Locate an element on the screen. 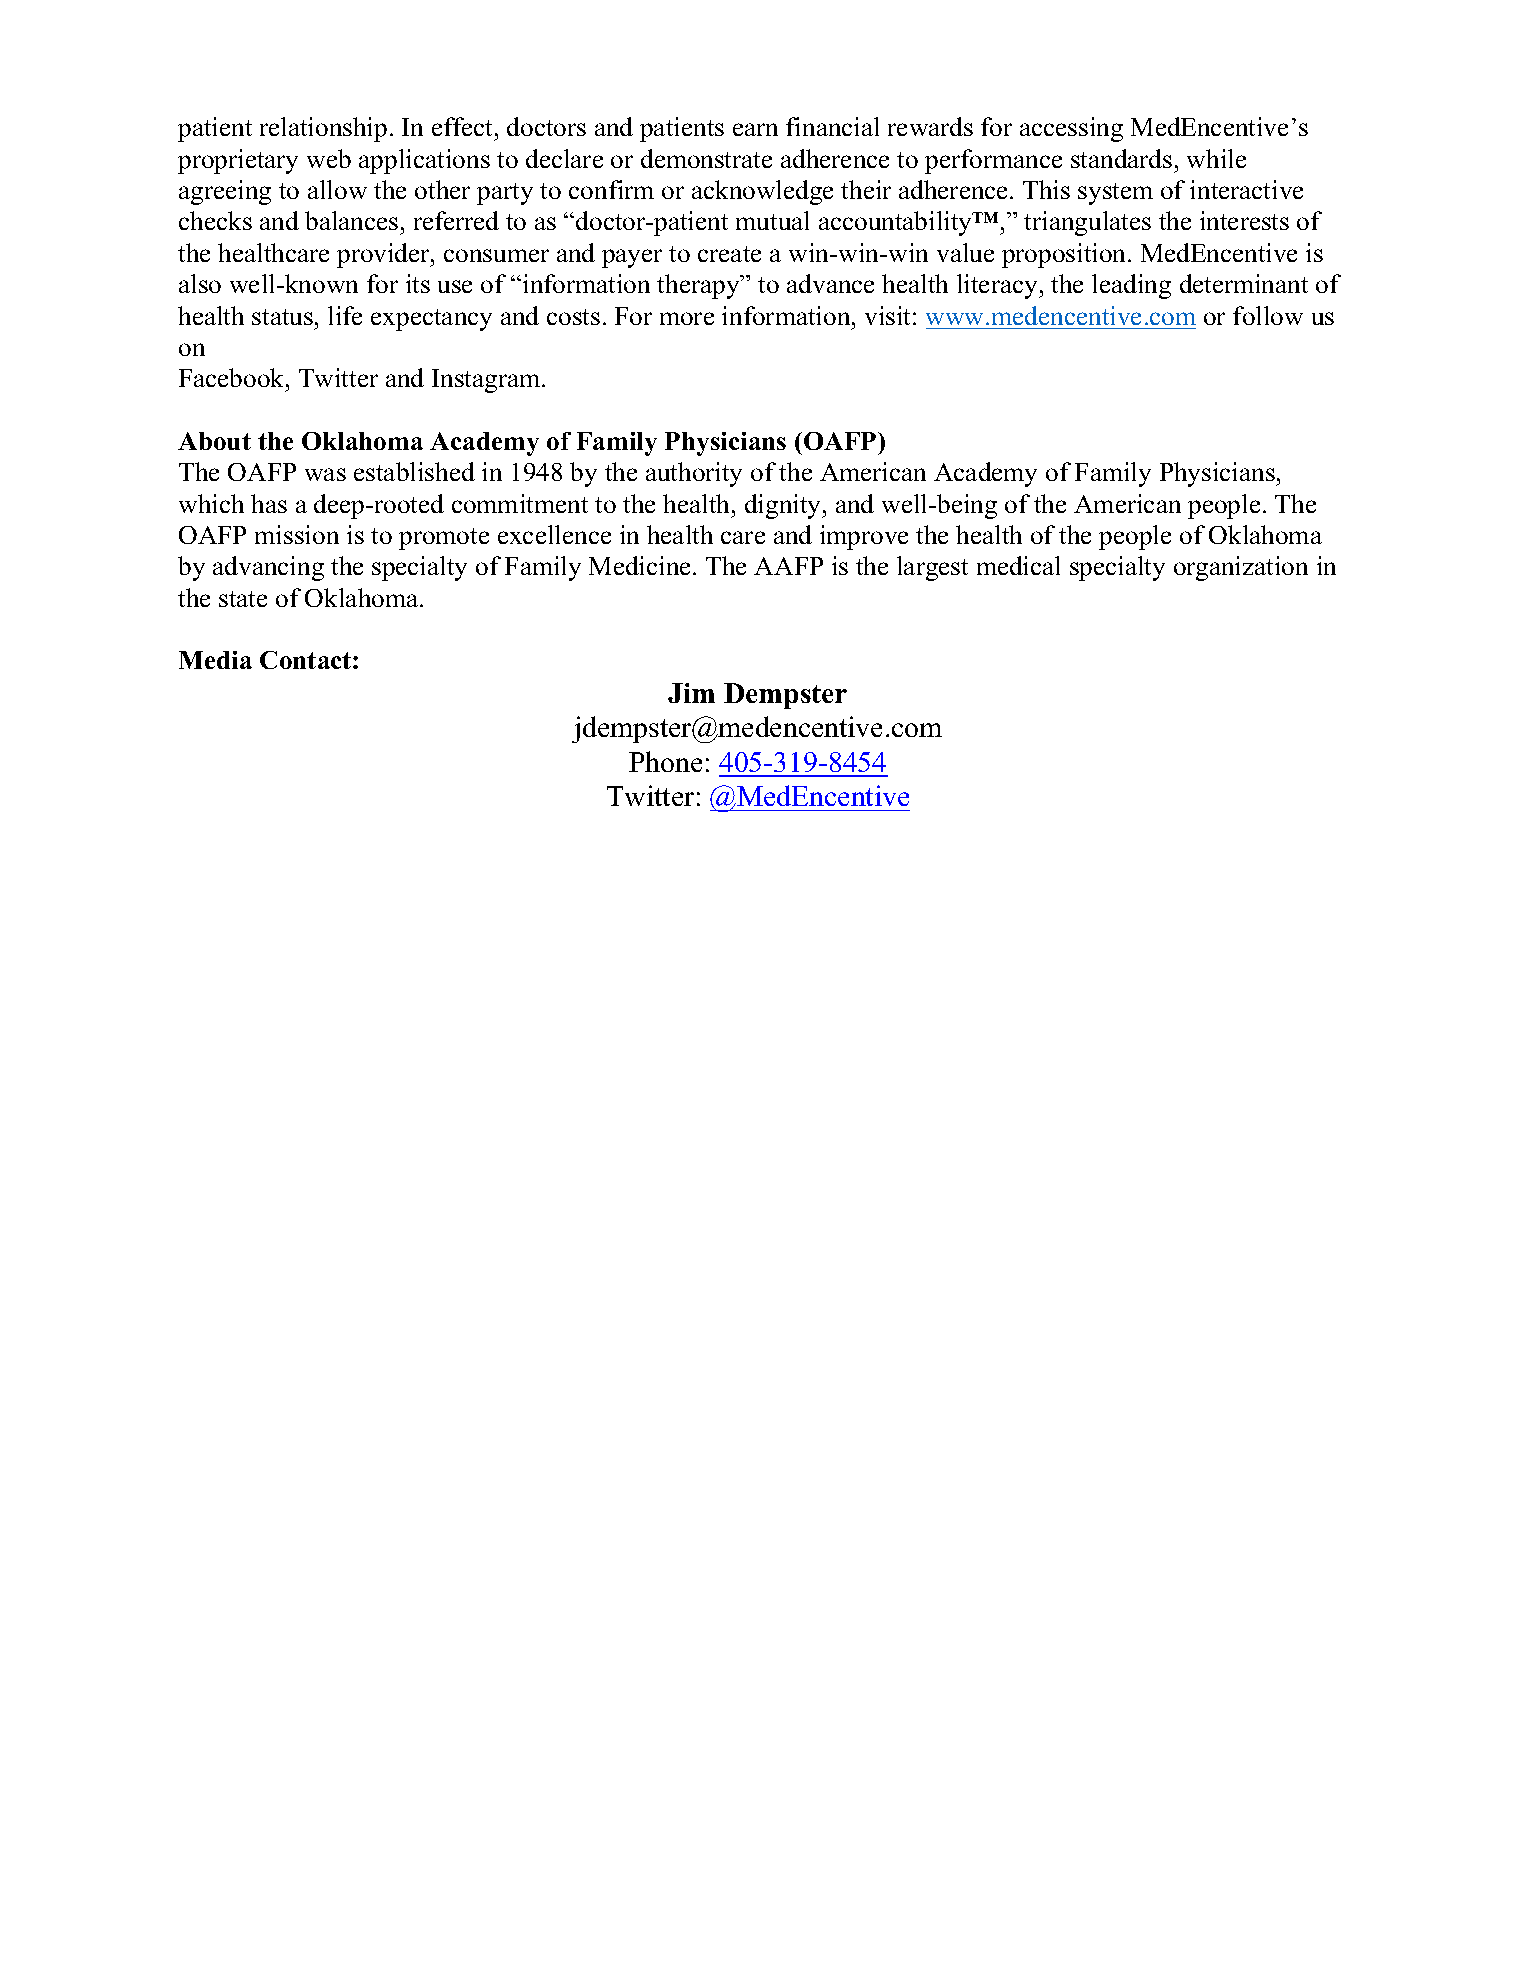 This screenshot has width=1517, height=1963. demonstrate is located at coordinates (706, 158).
